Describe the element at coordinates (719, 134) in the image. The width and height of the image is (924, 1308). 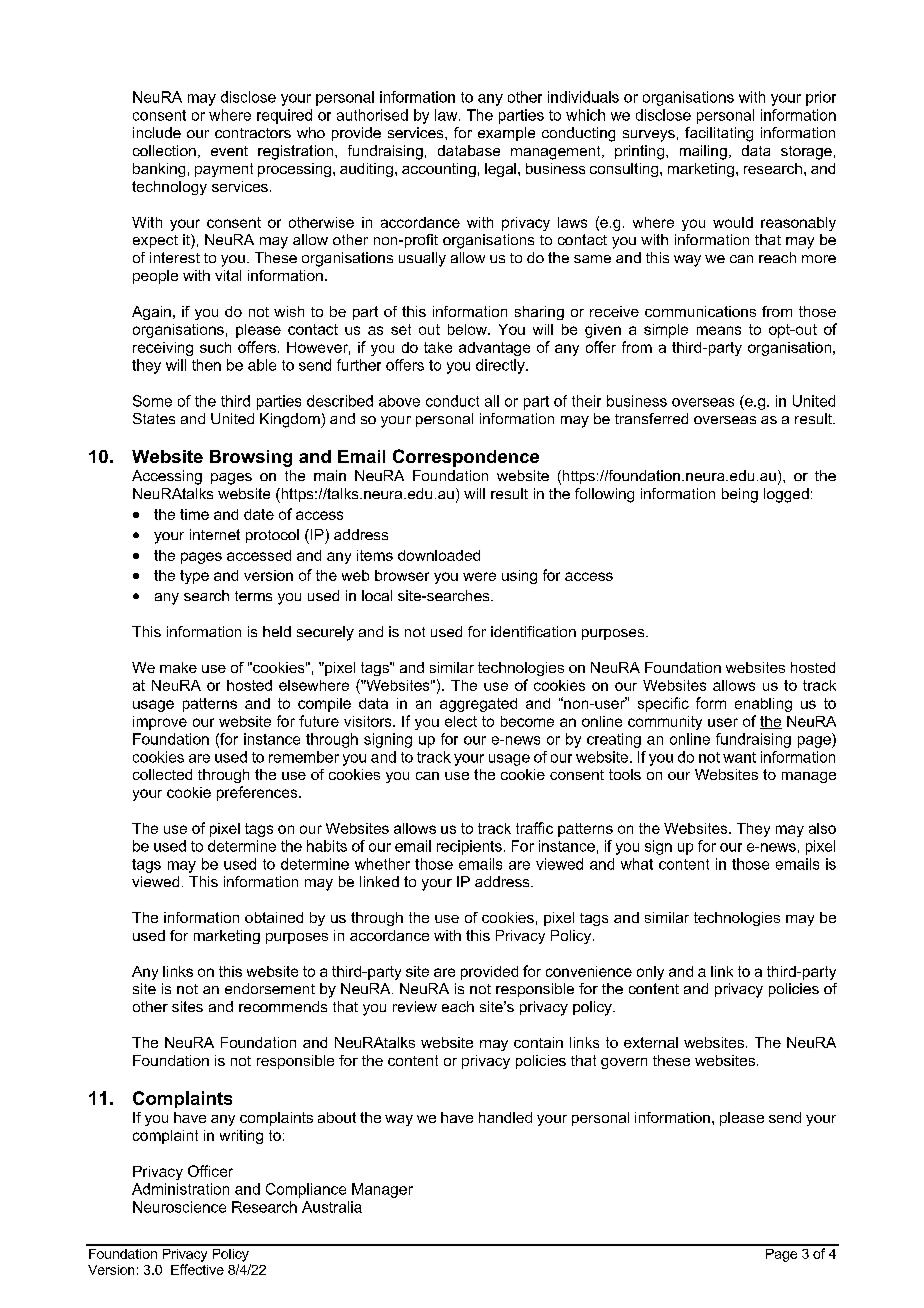
I see `facilitating` at that location.
